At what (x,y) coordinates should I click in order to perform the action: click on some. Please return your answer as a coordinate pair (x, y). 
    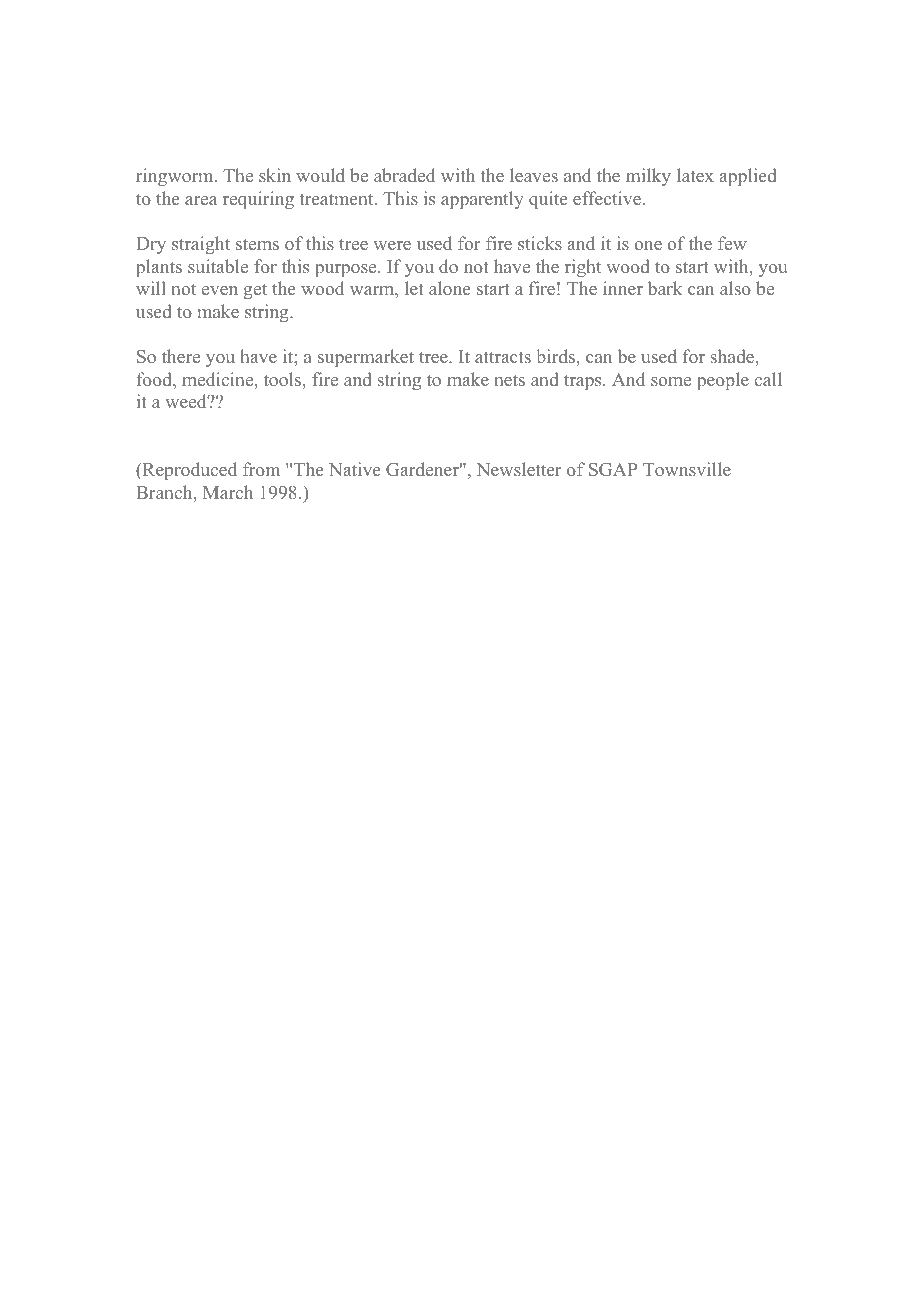
    Looking at the image, I should click on (671, 381).
